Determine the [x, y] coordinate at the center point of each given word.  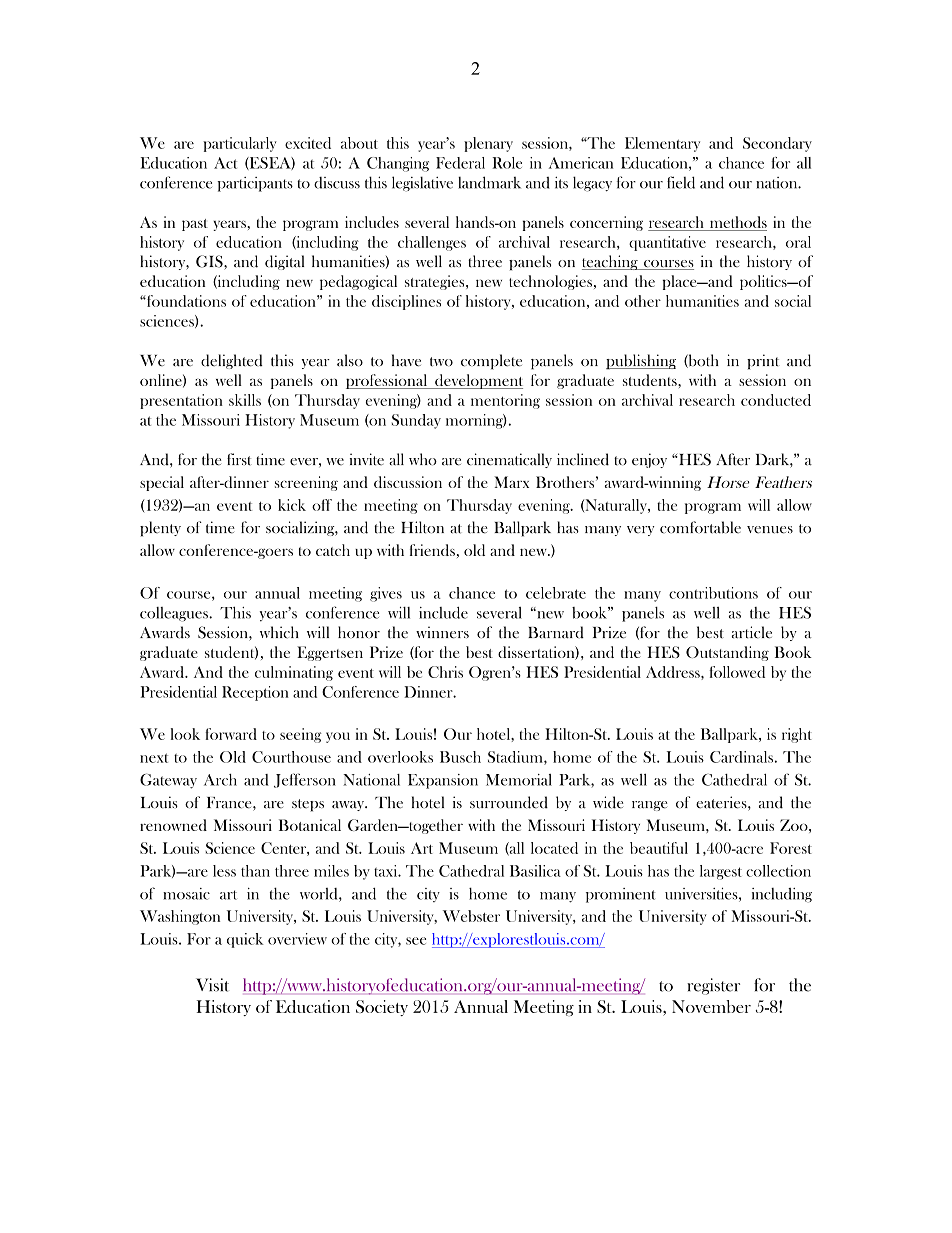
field [681, 182]
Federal [460, 163]
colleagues [175, 614]
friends [432, 550]
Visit [212, 985]
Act [225, 163]
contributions [713, 593]
